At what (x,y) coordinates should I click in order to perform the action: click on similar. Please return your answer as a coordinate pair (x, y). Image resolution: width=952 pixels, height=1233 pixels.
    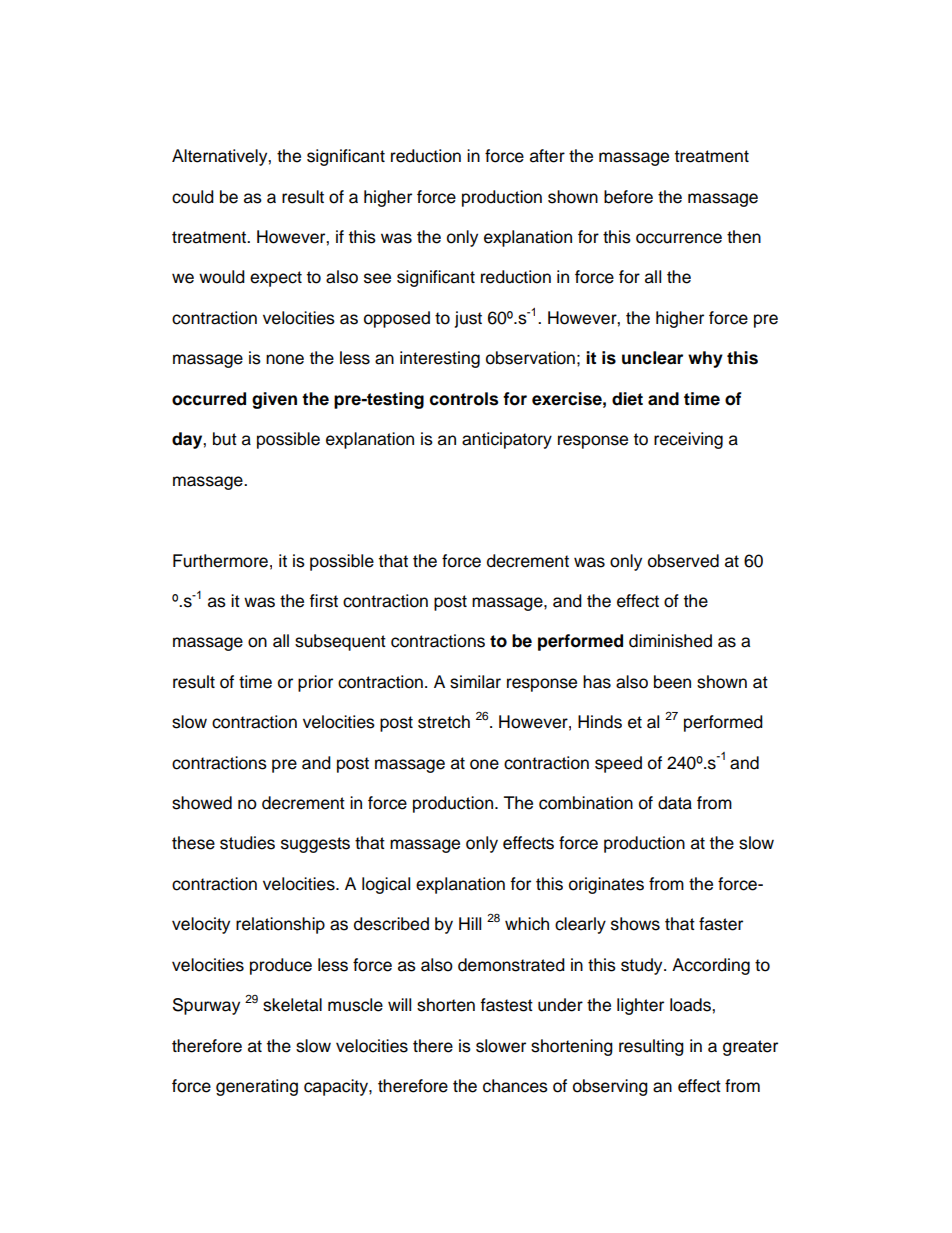
    Looking at the image, I should click on (475, 682).
